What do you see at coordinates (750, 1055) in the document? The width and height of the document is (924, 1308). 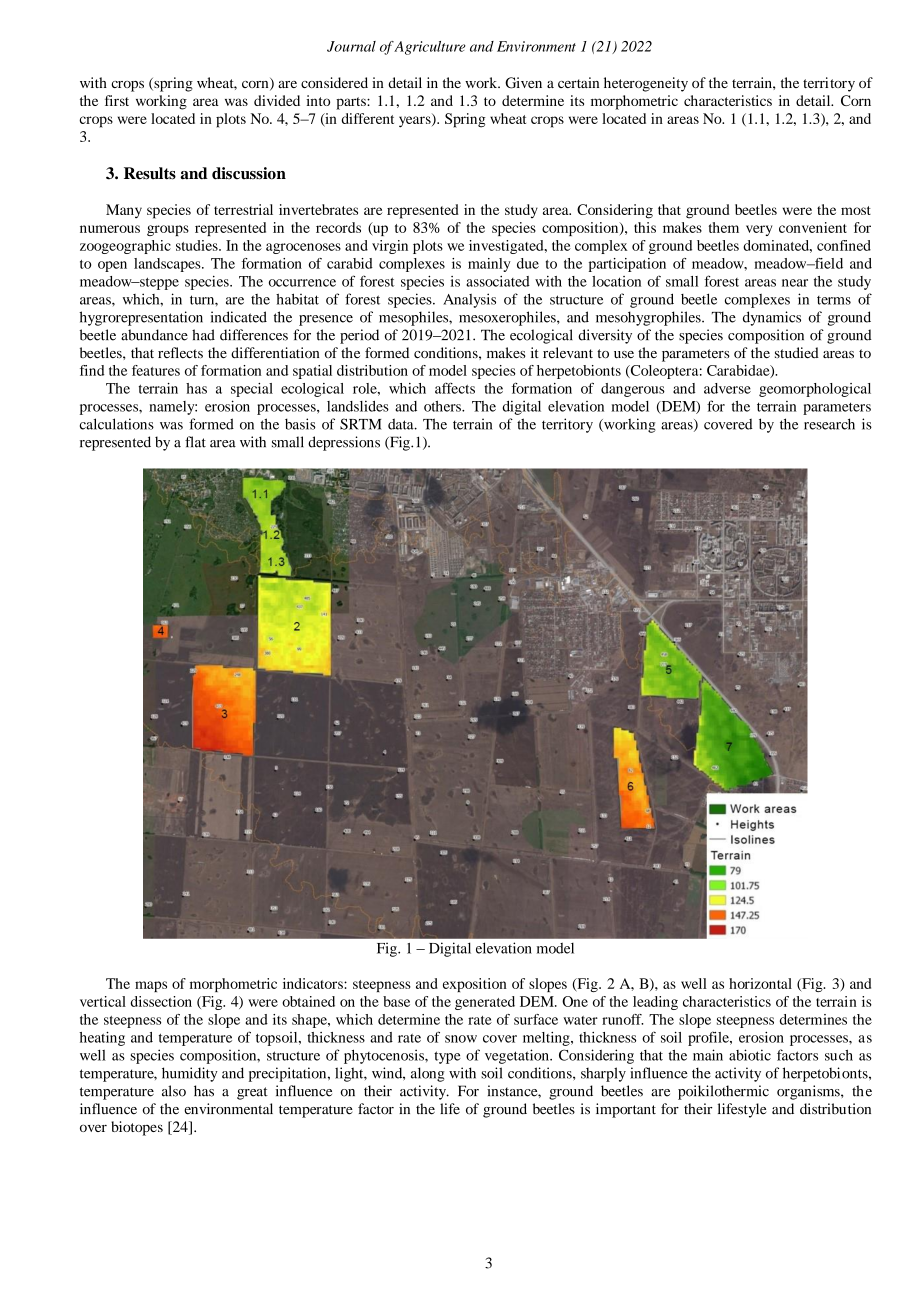 I see `abiotic` at bounding box center [750, 1055].
